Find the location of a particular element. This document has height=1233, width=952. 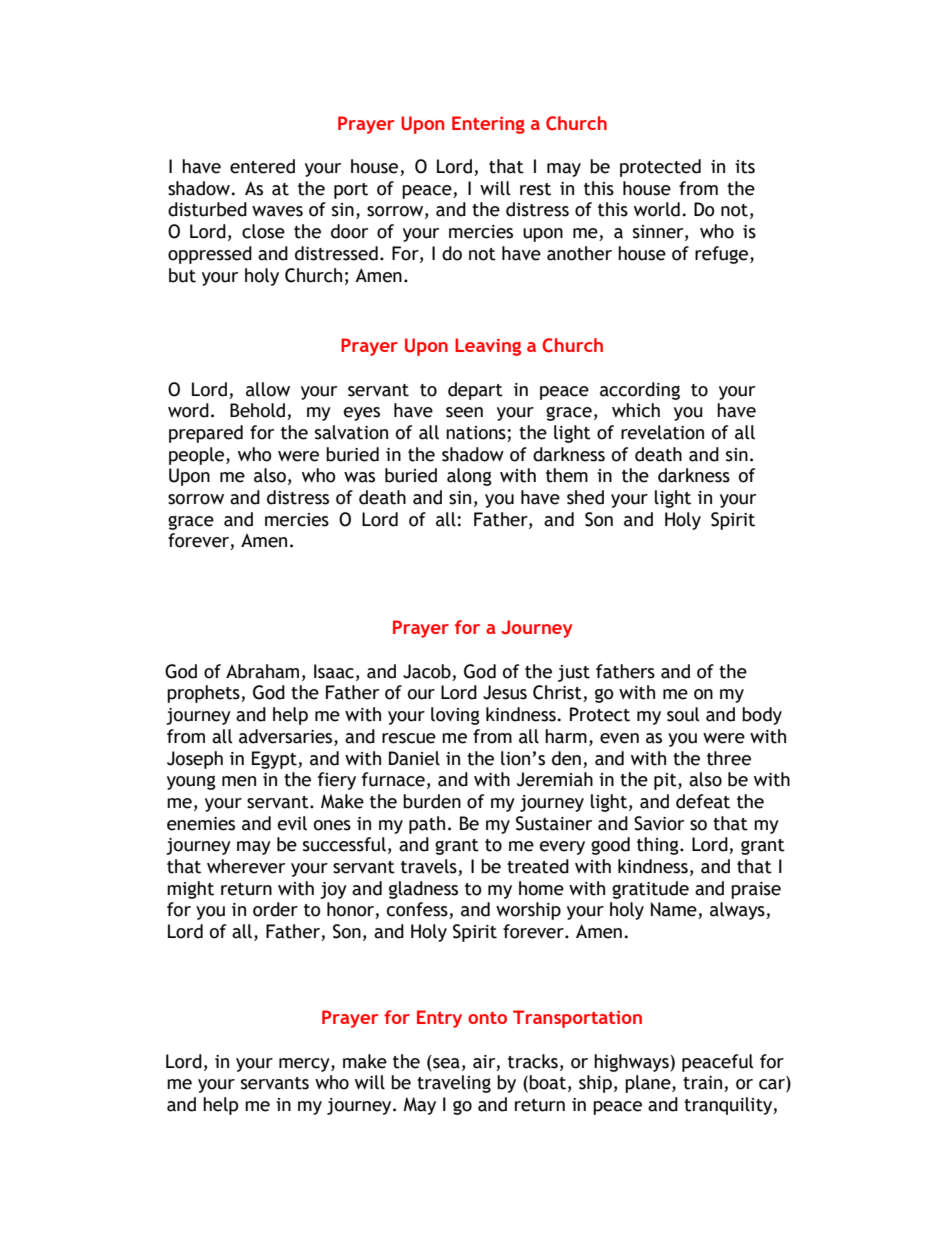

its is located at coordinates (745, 167).
